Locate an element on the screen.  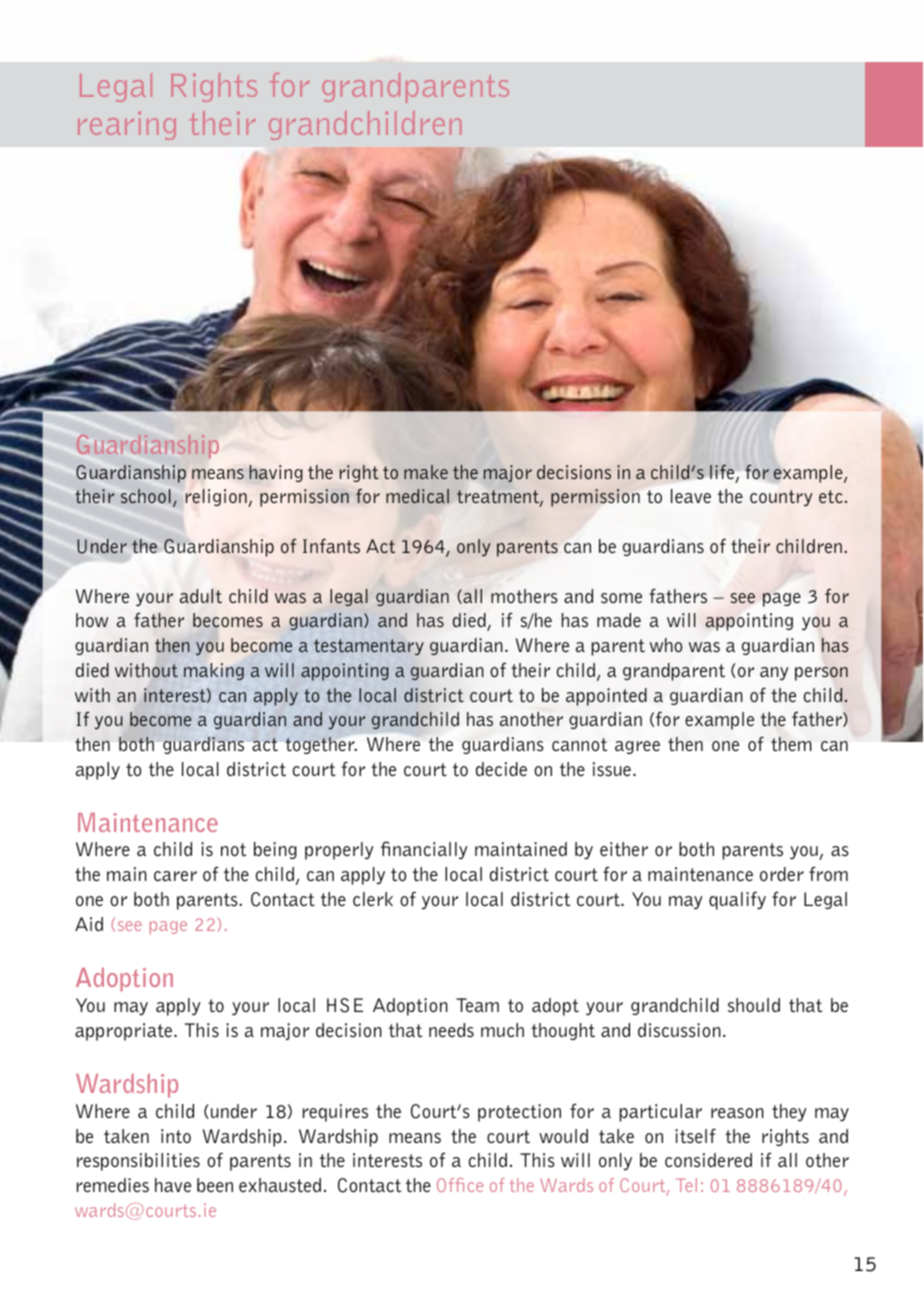
medical is located at coordinates (417, 496).
